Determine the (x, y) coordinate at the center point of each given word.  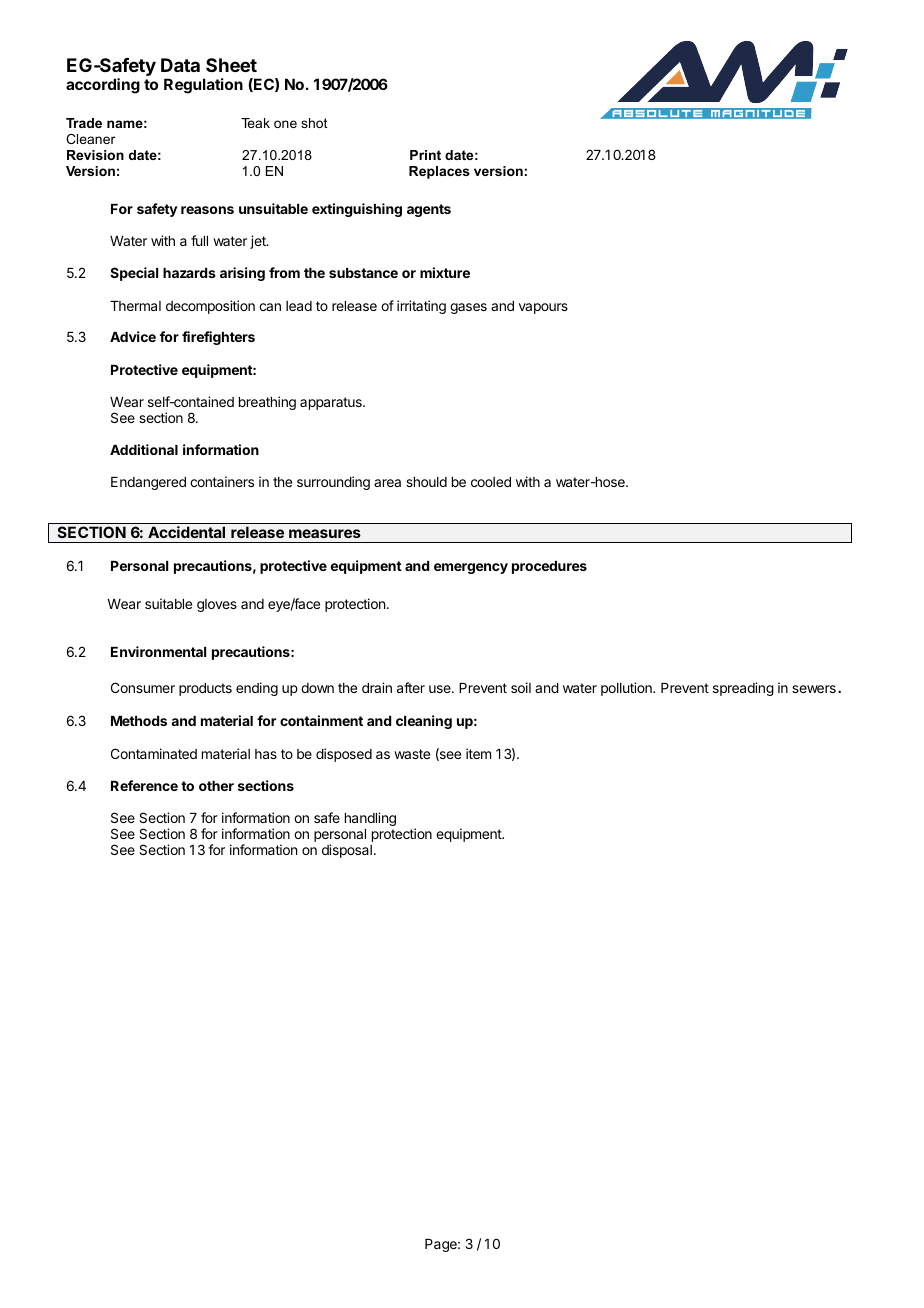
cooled (491, 482)
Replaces (439, 172)
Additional (144, 449)
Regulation (203, 86)
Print (425, 155)
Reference (144, 785)
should (426, 482)
